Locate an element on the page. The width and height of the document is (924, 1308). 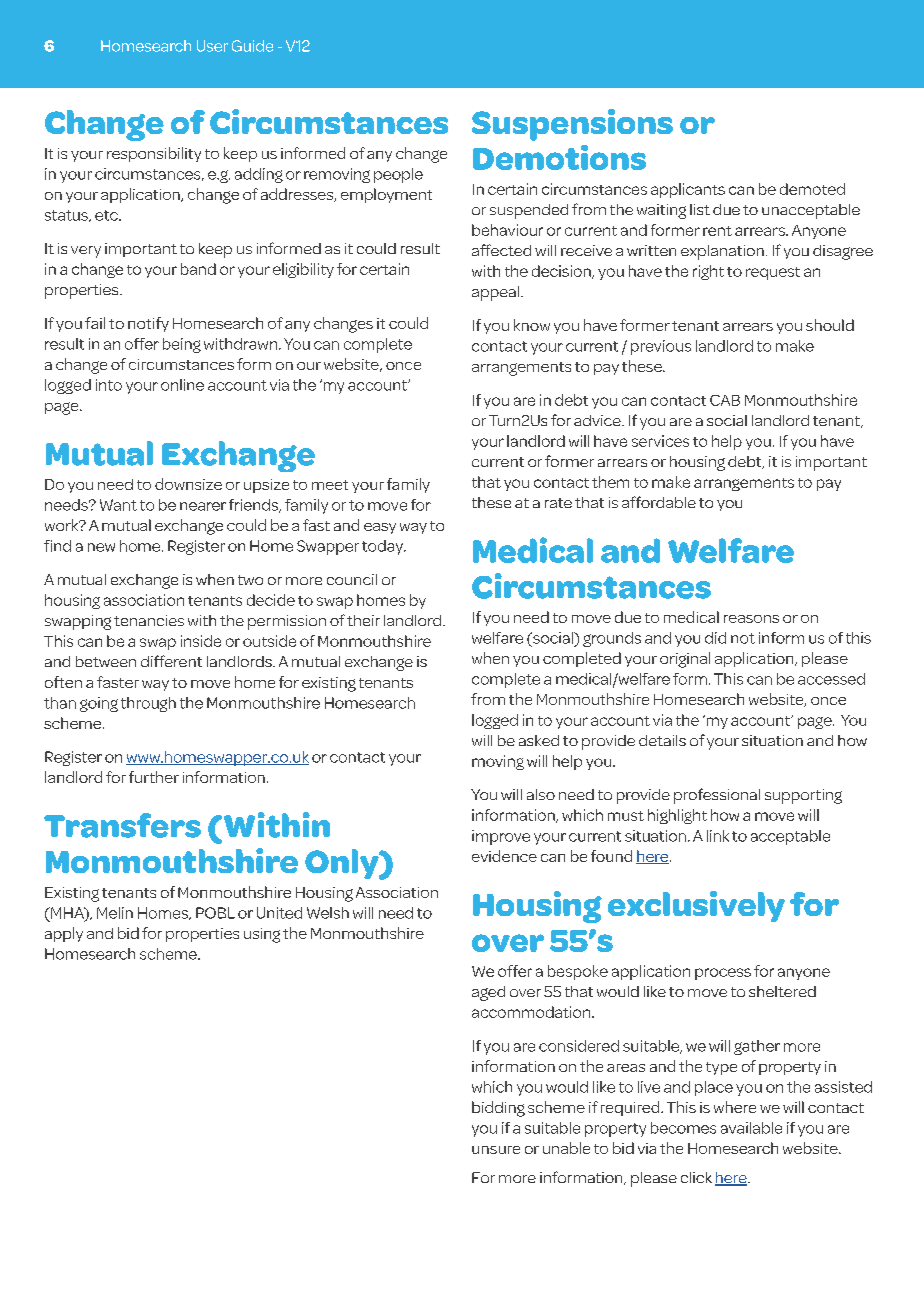
further is located at coordinates (154, 777).
